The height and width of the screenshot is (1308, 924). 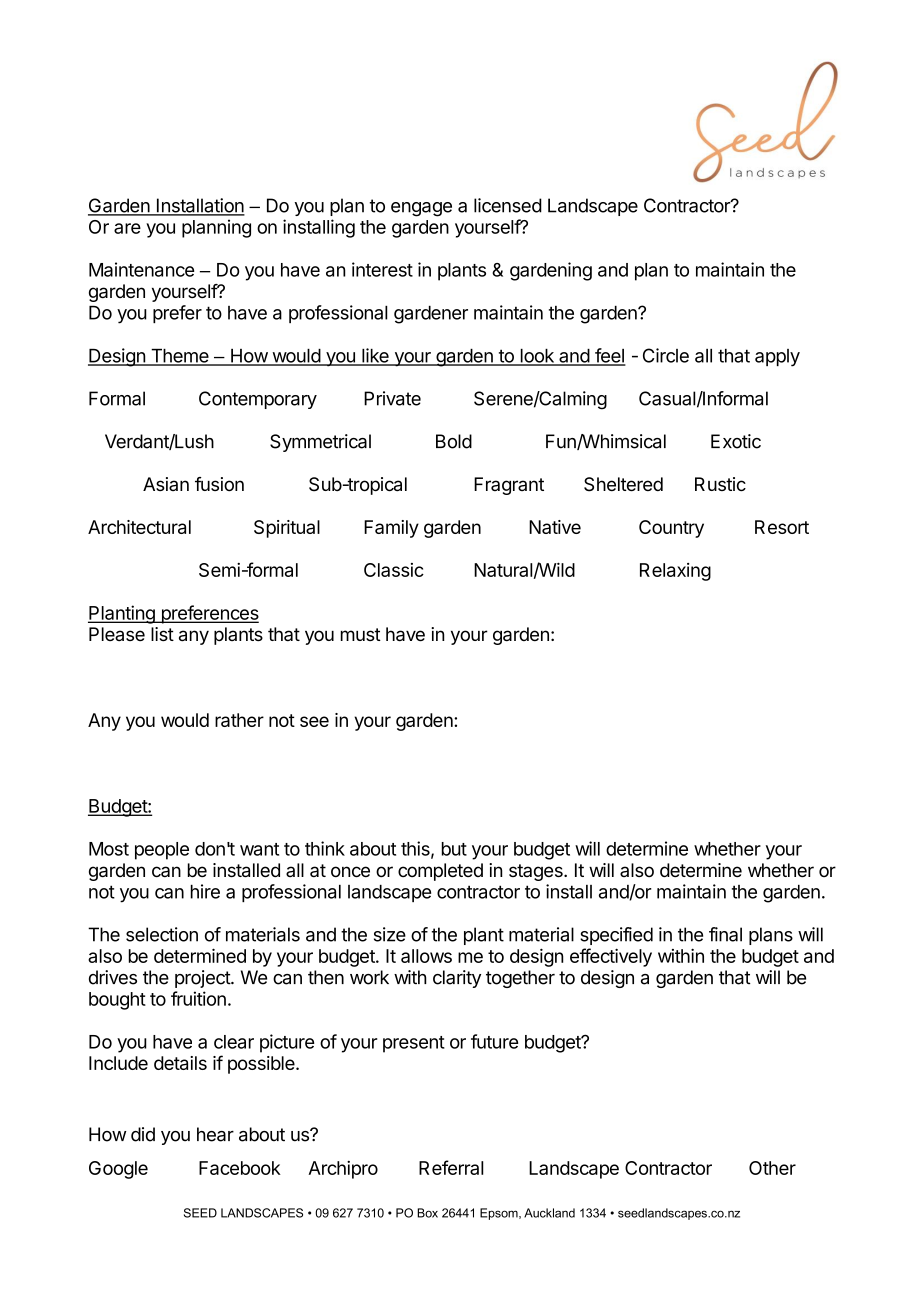 I want to click on rather, so click(x=239, y=720).
